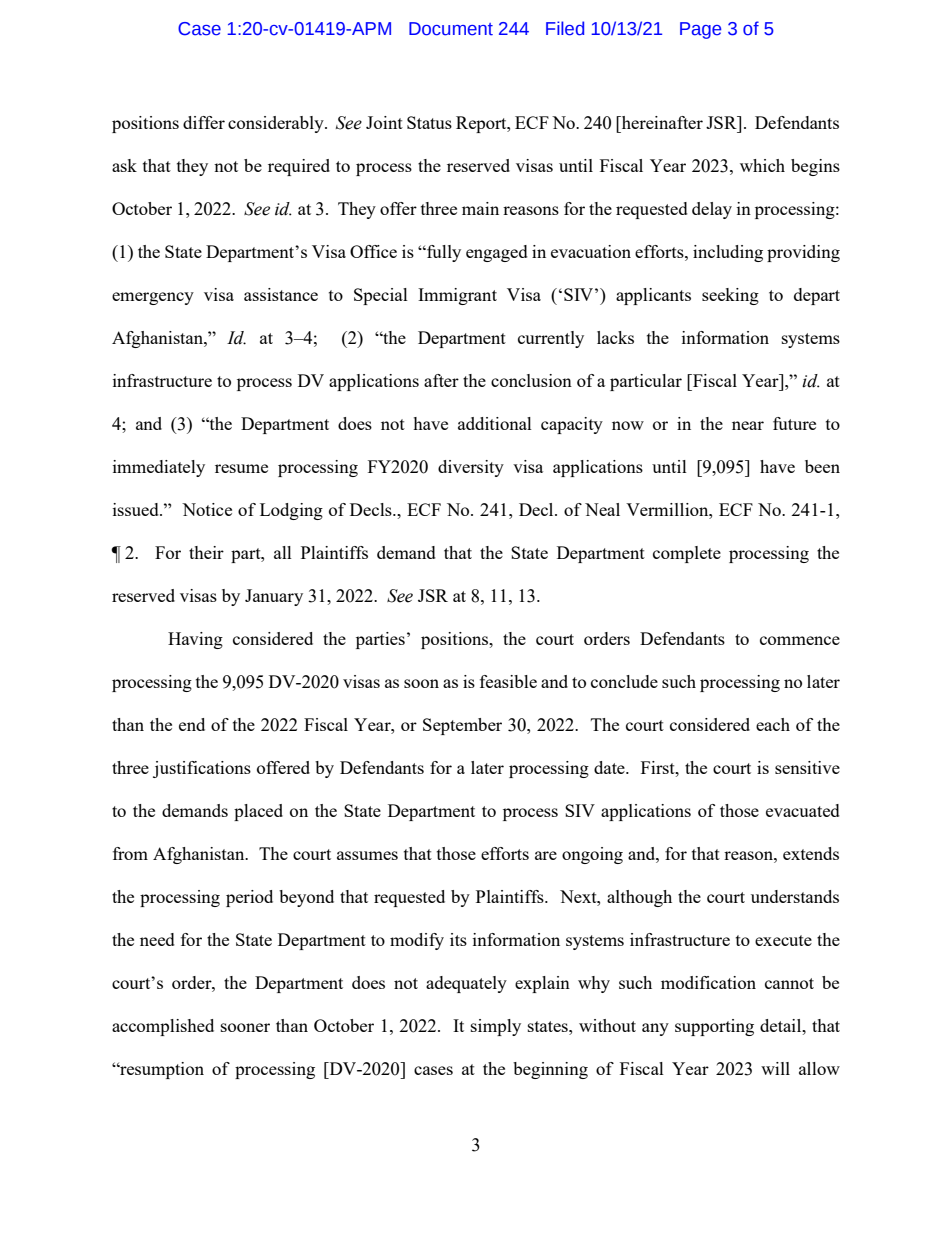 This image has height=1233, width=952. I want to click on Immigrant, so click(457, 296).
